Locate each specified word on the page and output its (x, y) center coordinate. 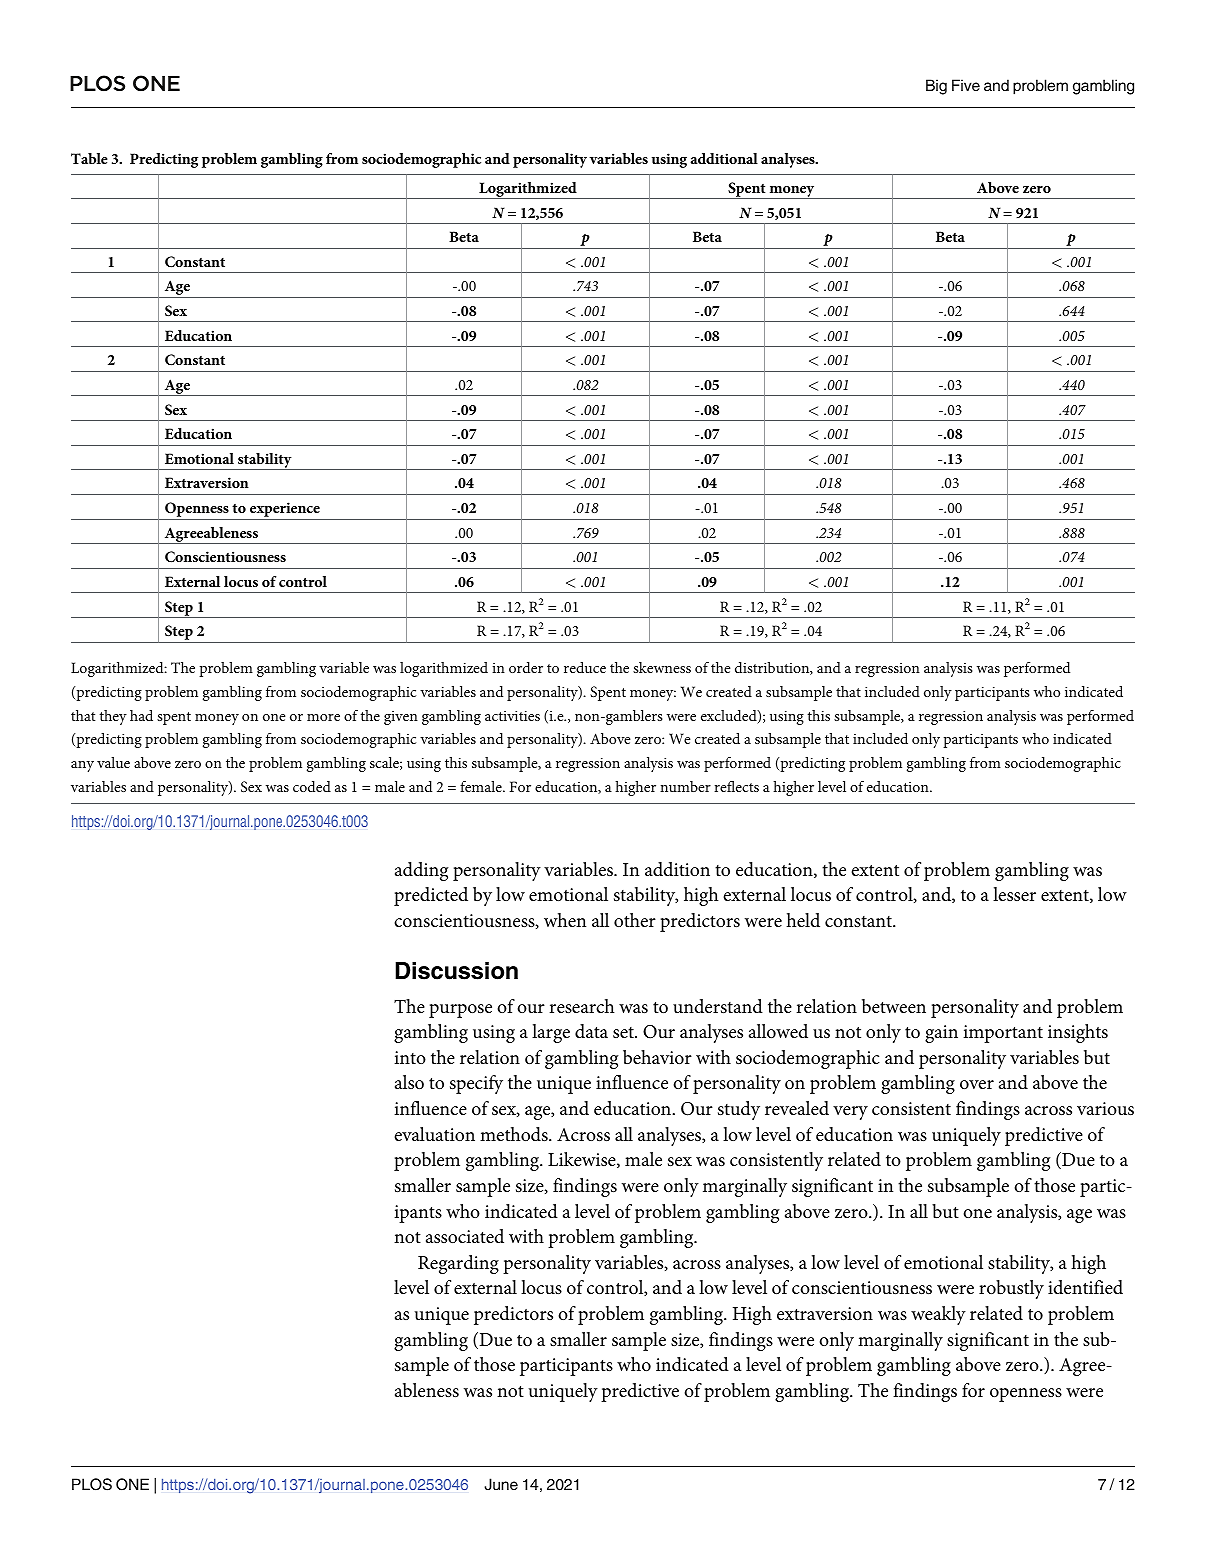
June (501, 1484)
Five (966, 85)
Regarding (458, 1264)
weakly (938, 1315)
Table (89, 158)
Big (936, 87)
